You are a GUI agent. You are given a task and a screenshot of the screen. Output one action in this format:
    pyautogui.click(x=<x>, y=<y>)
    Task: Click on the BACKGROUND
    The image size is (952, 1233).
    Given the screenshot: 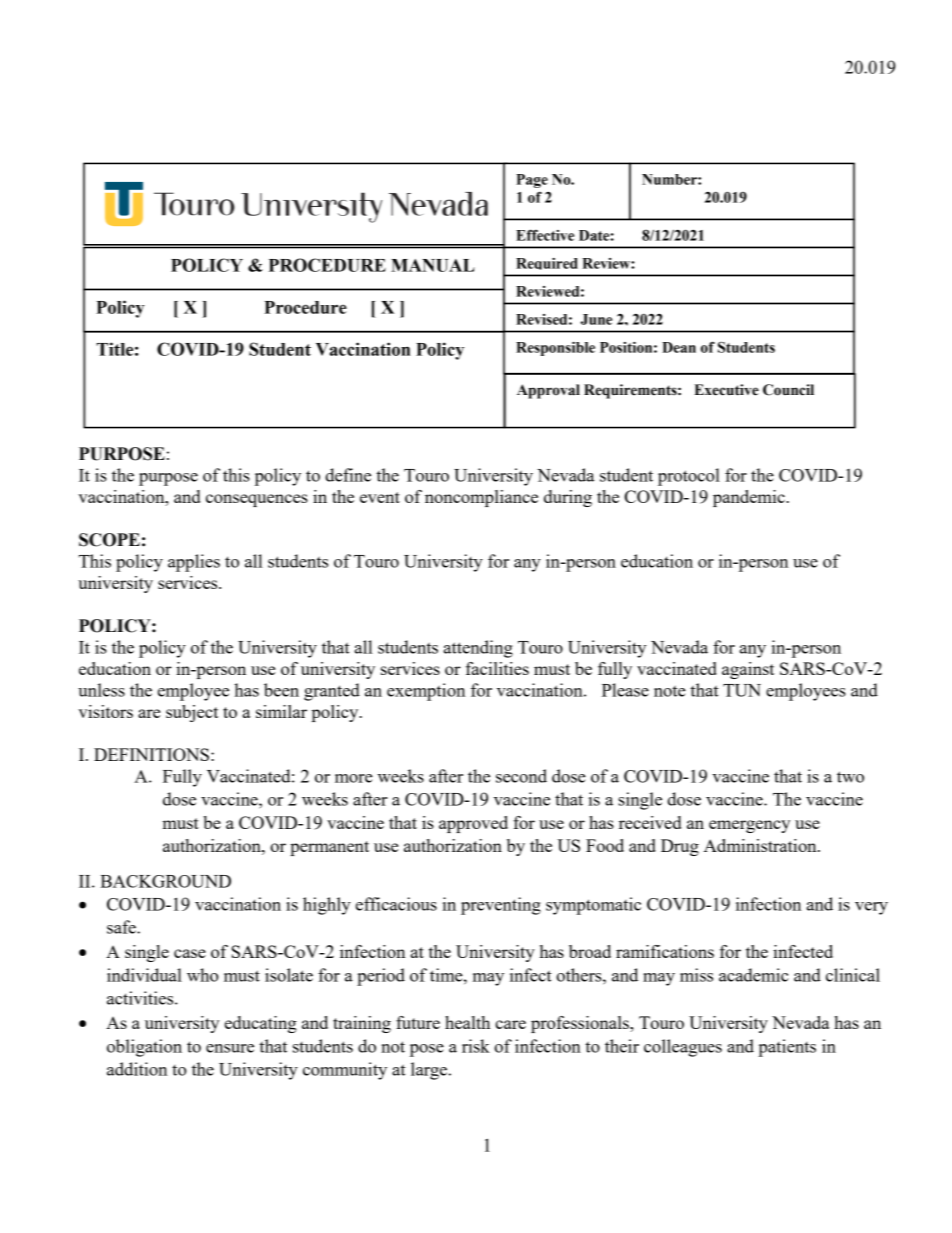 What is the action you would take?
    pyautogui.click(x=165, y=881)
